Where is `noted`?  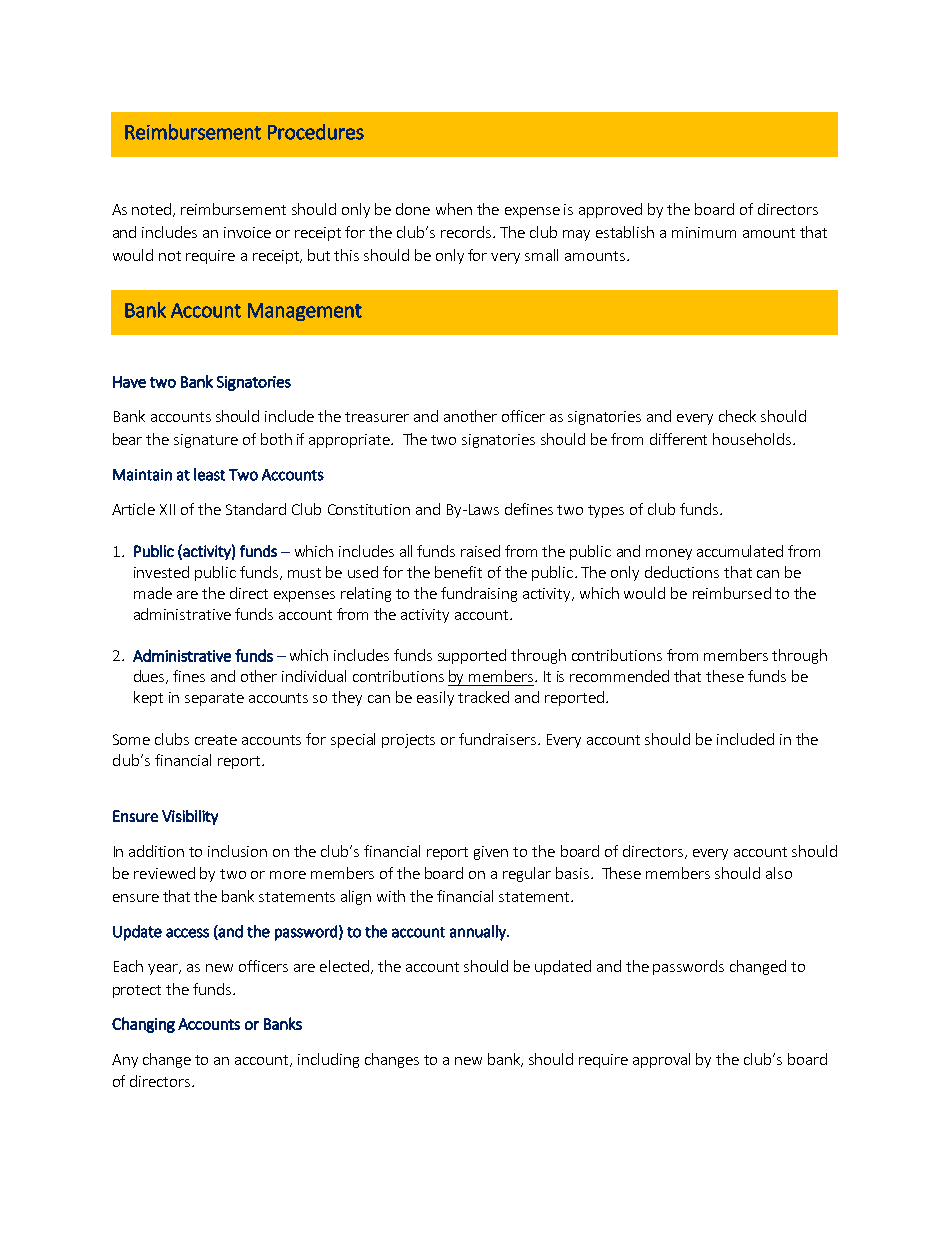
noted is located at coordinates (153, 210).
